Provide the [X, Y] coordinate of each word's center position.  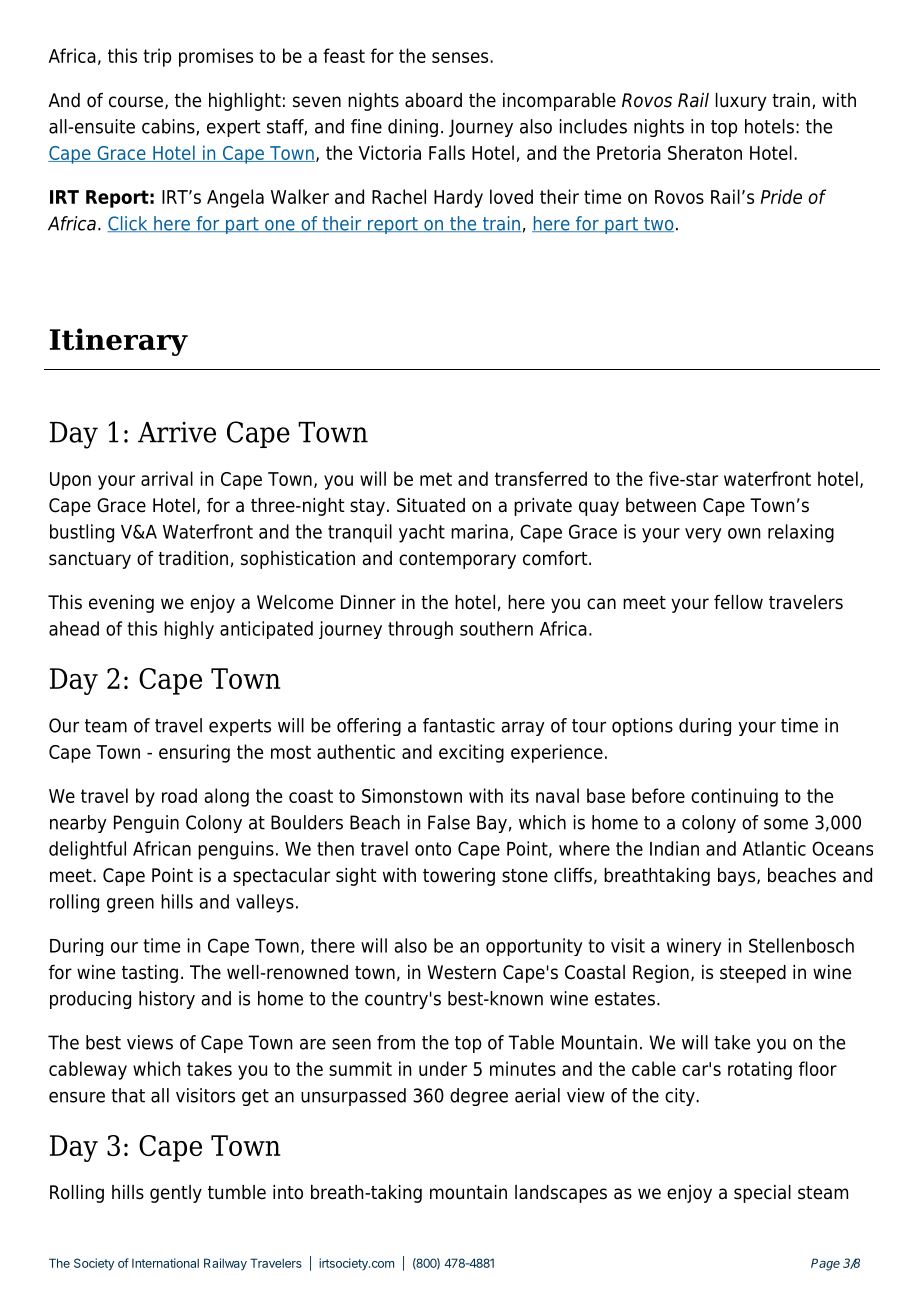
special [762, 1194]
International [165, 1263]
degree [479, 1097]
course [136, 102]
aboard [433, 100]
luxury [741, 102]
